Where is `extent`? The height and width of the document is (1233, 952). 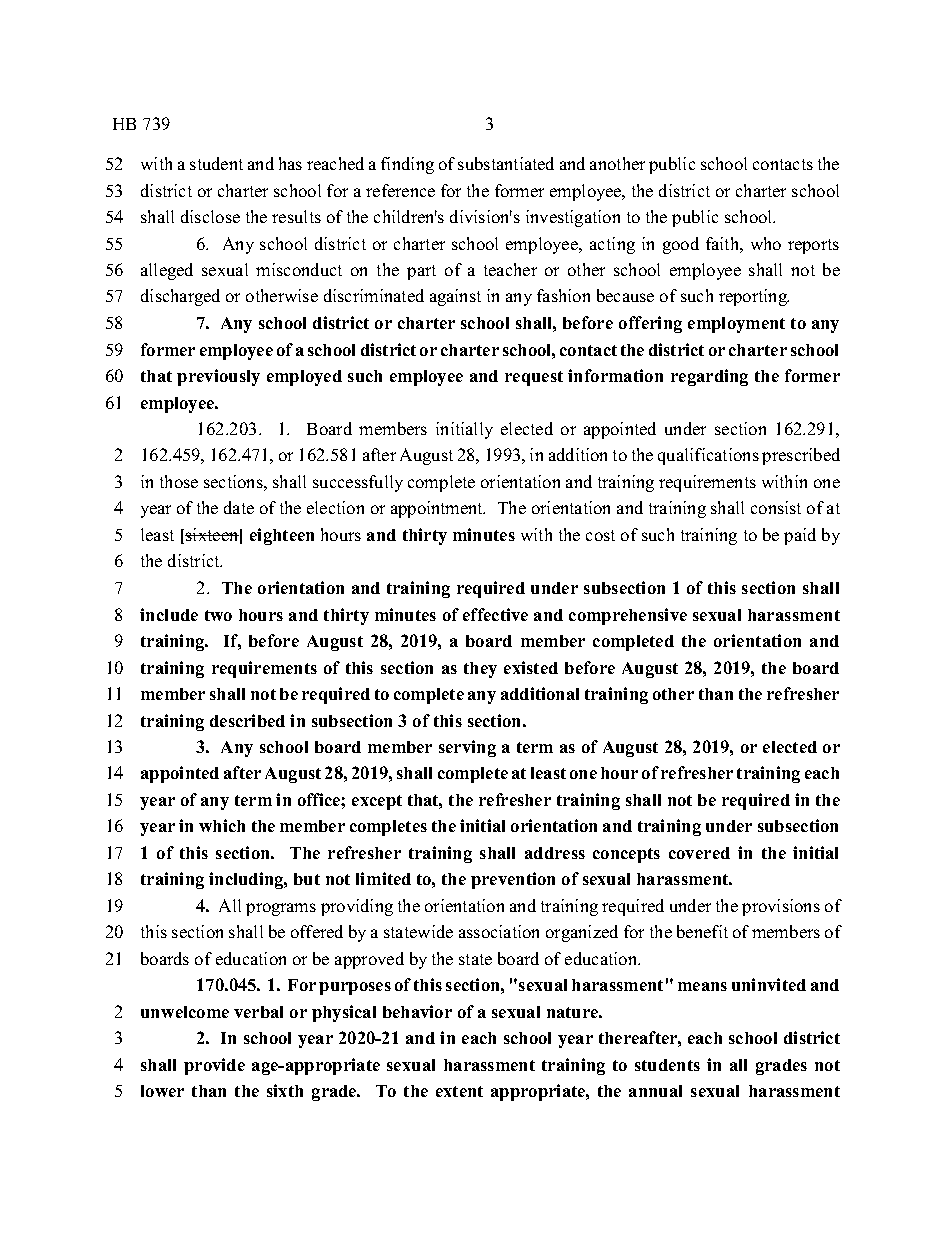 extent is located at coordinates (459, 1091).
